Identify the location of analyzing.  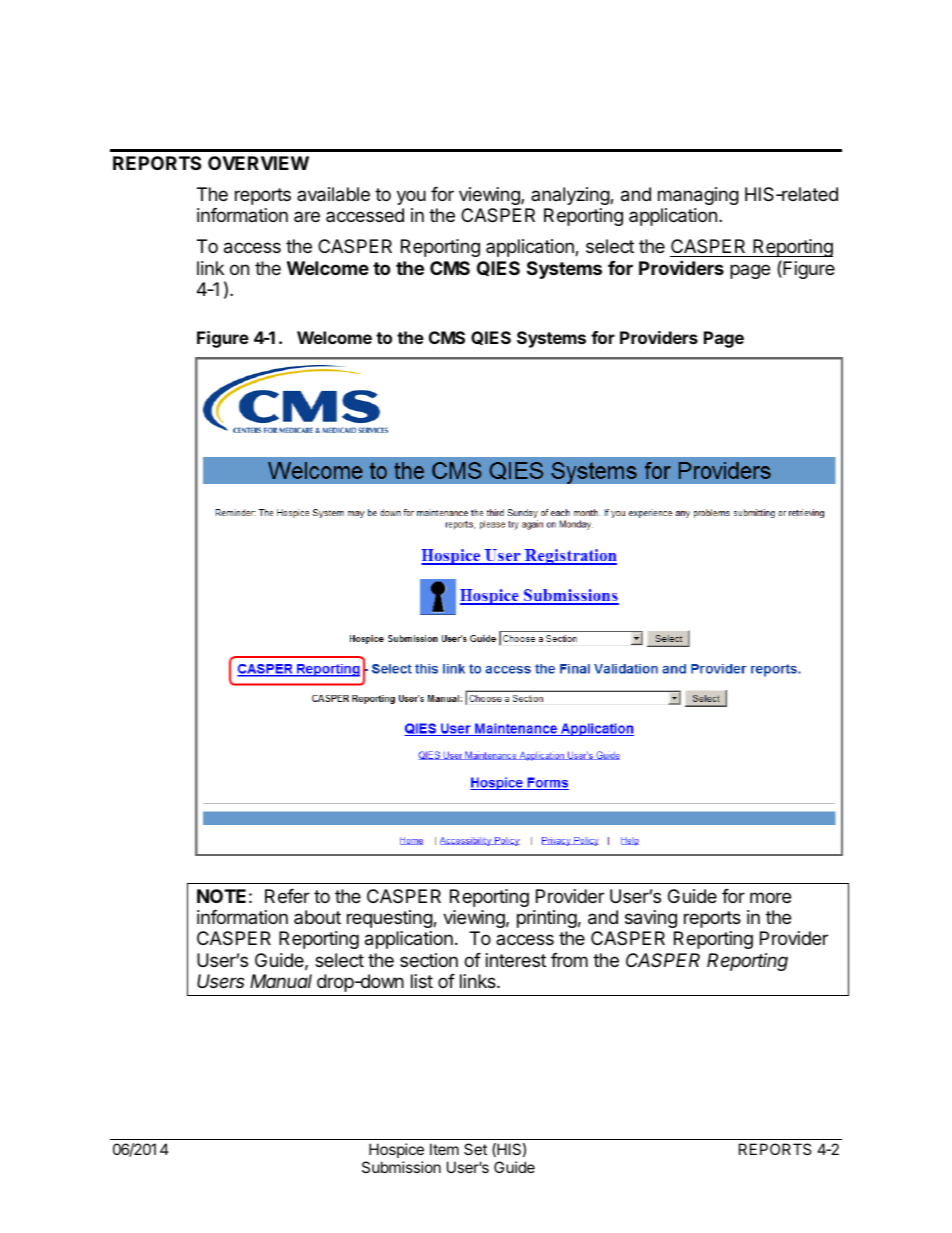
(571, 196).
